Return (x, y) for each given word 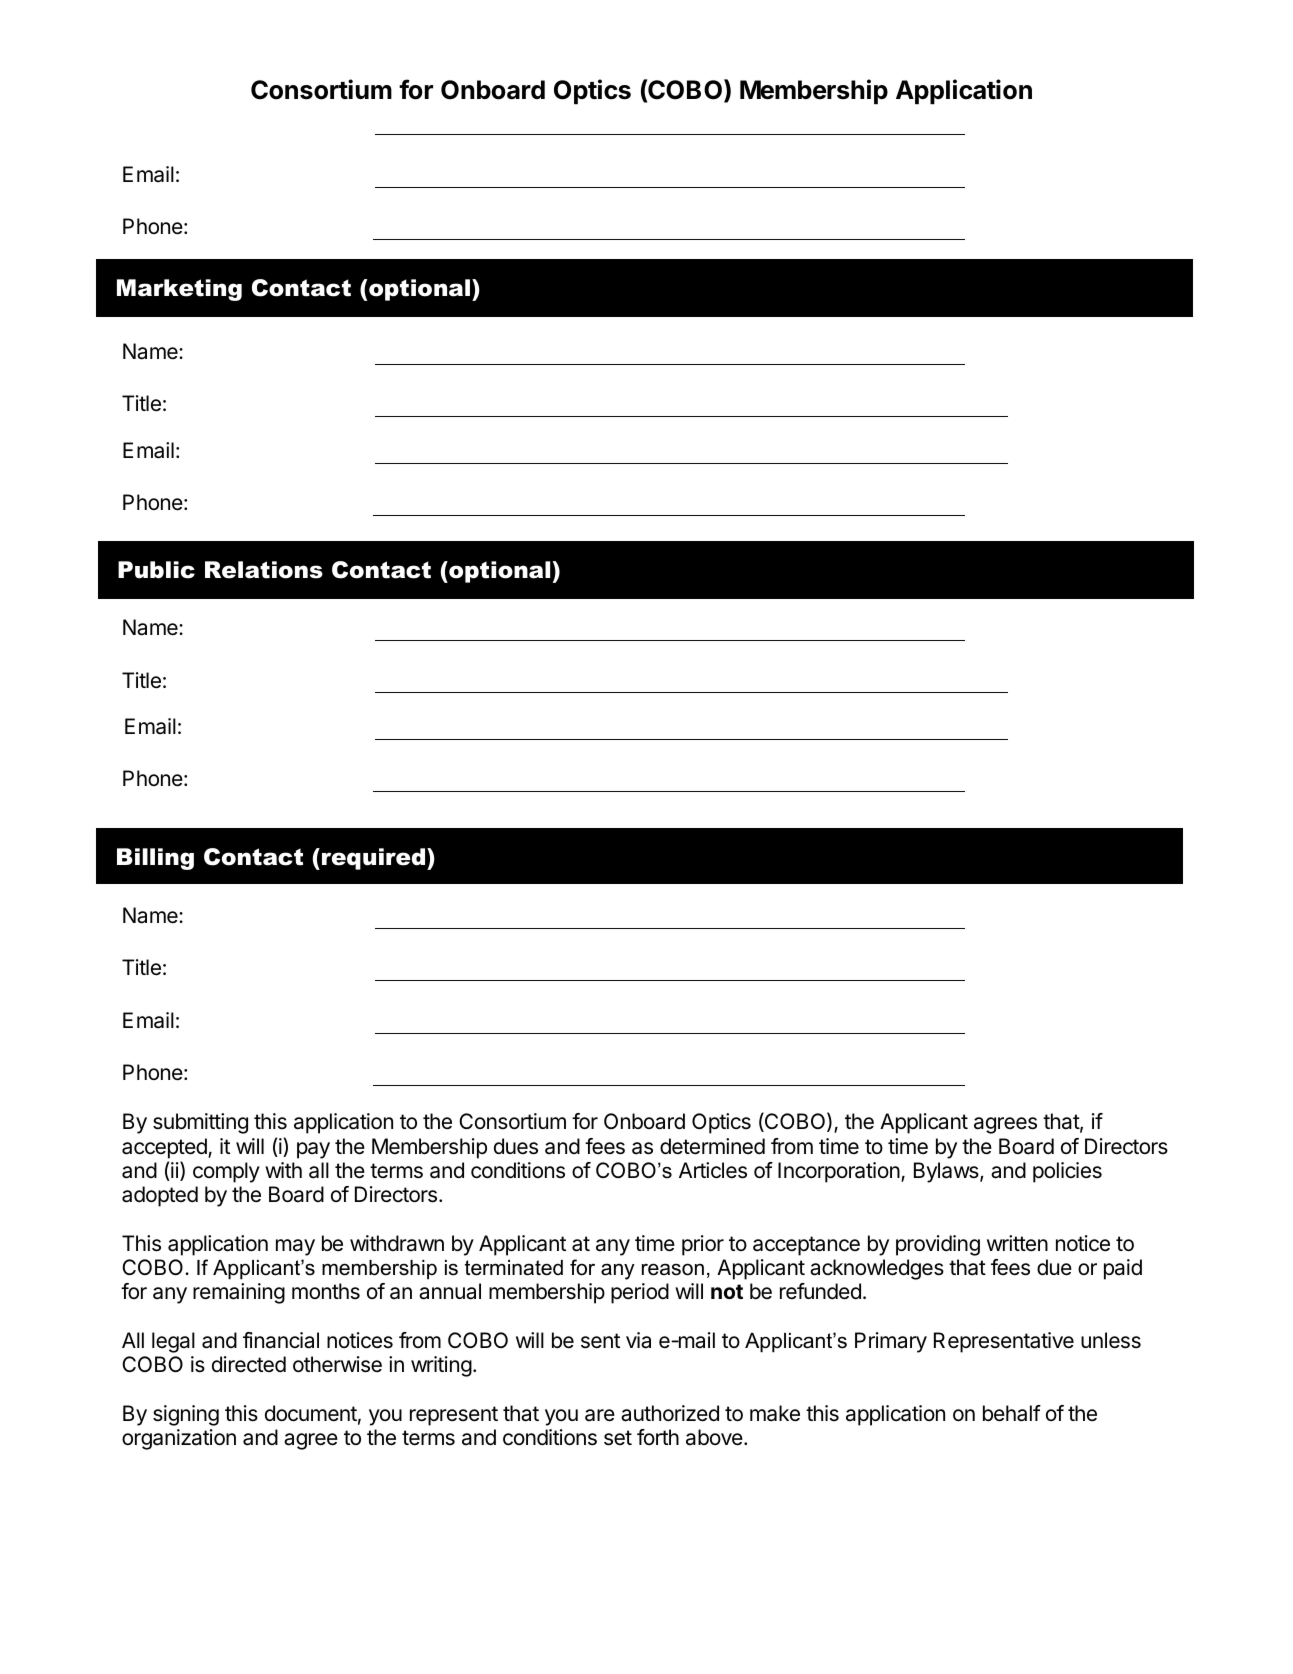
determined (712, 1146)
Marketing (179, 290)
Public (156, 570)
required (375, 859)
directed (249, 1364)
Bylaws (947, 1172)
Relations (264, 570)
